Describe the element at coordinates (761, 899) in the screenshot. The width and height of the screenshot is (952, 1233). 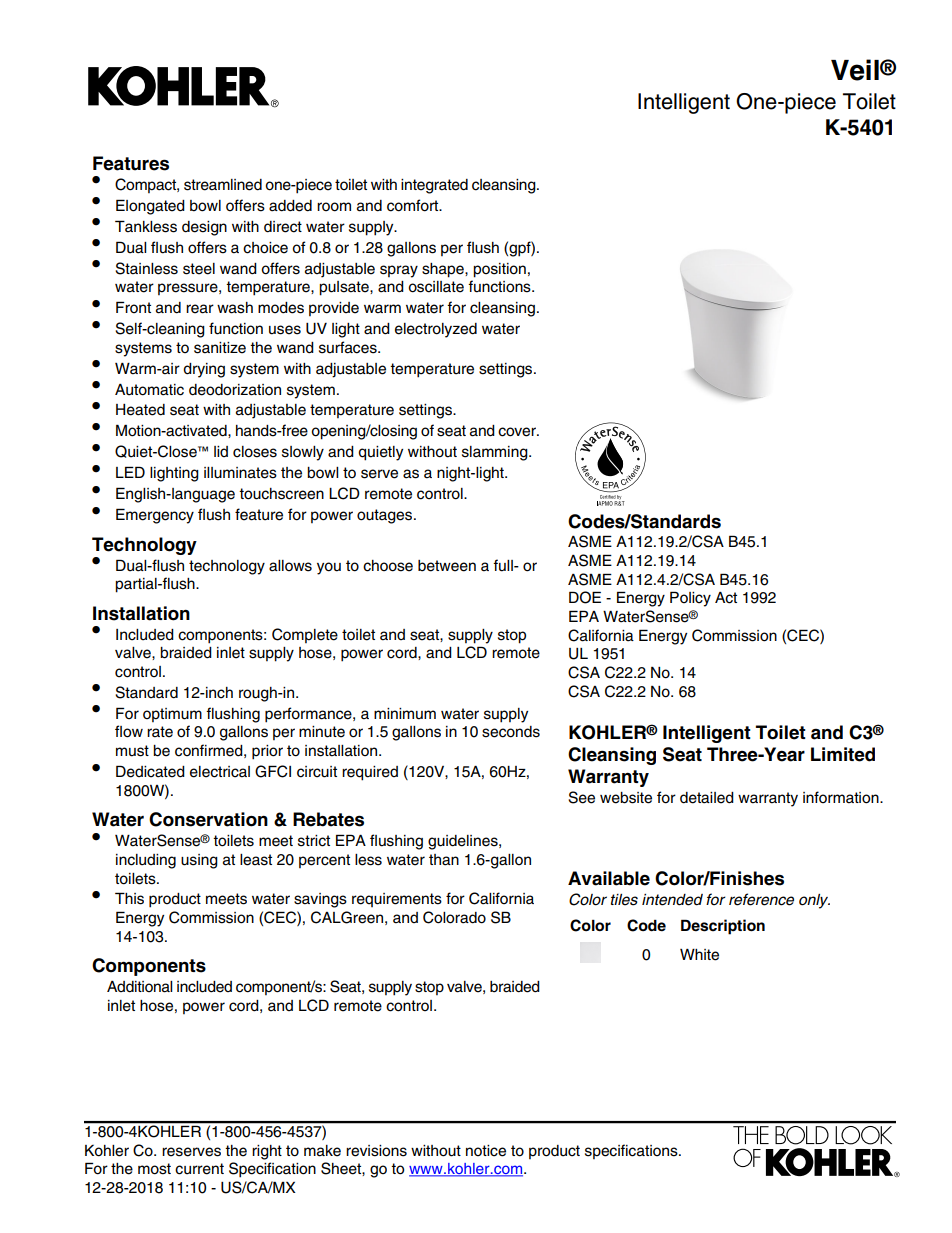
I see `reference` at that location.
